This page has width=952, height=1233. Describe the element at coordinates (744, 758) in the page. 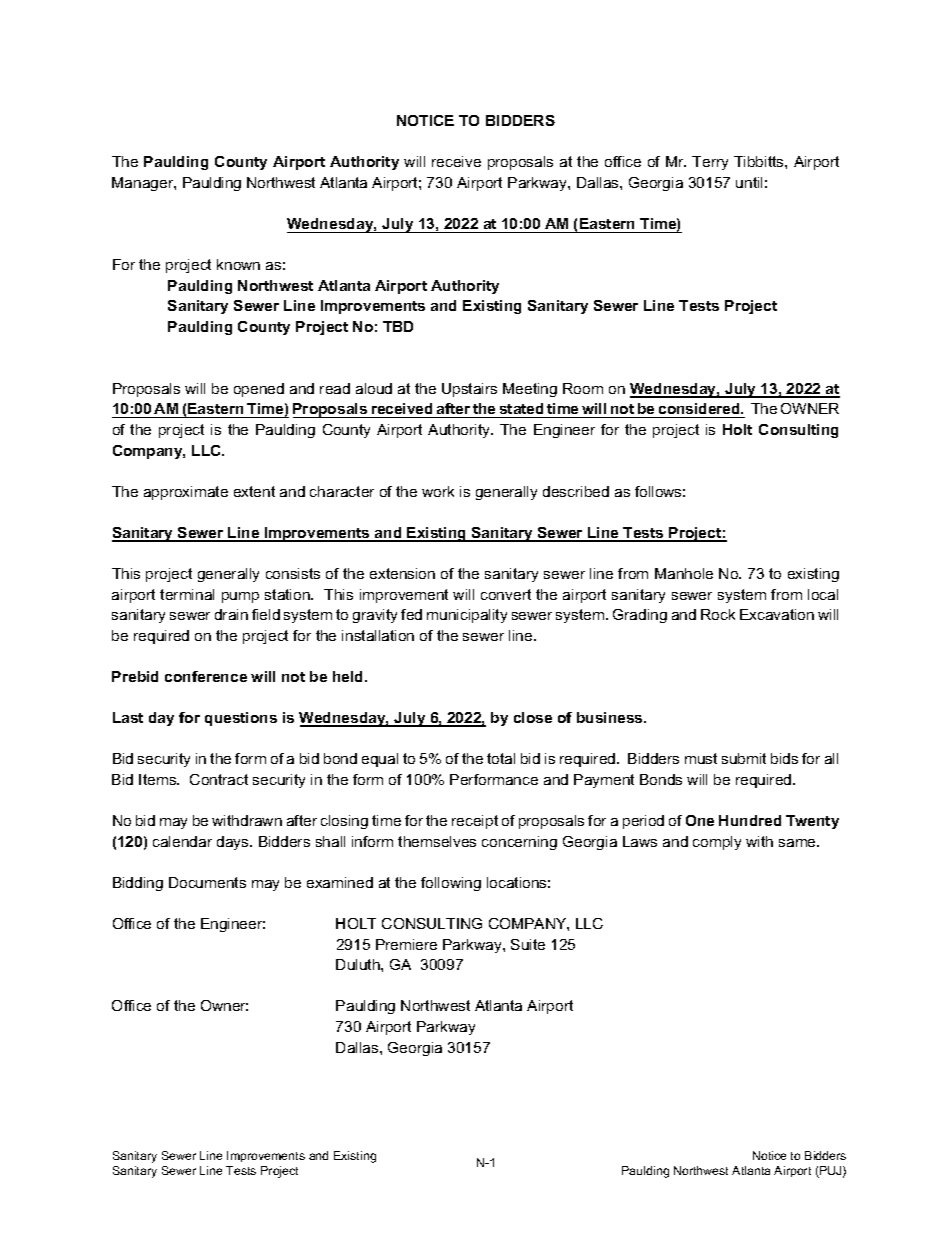

I see `submit` at that location.
